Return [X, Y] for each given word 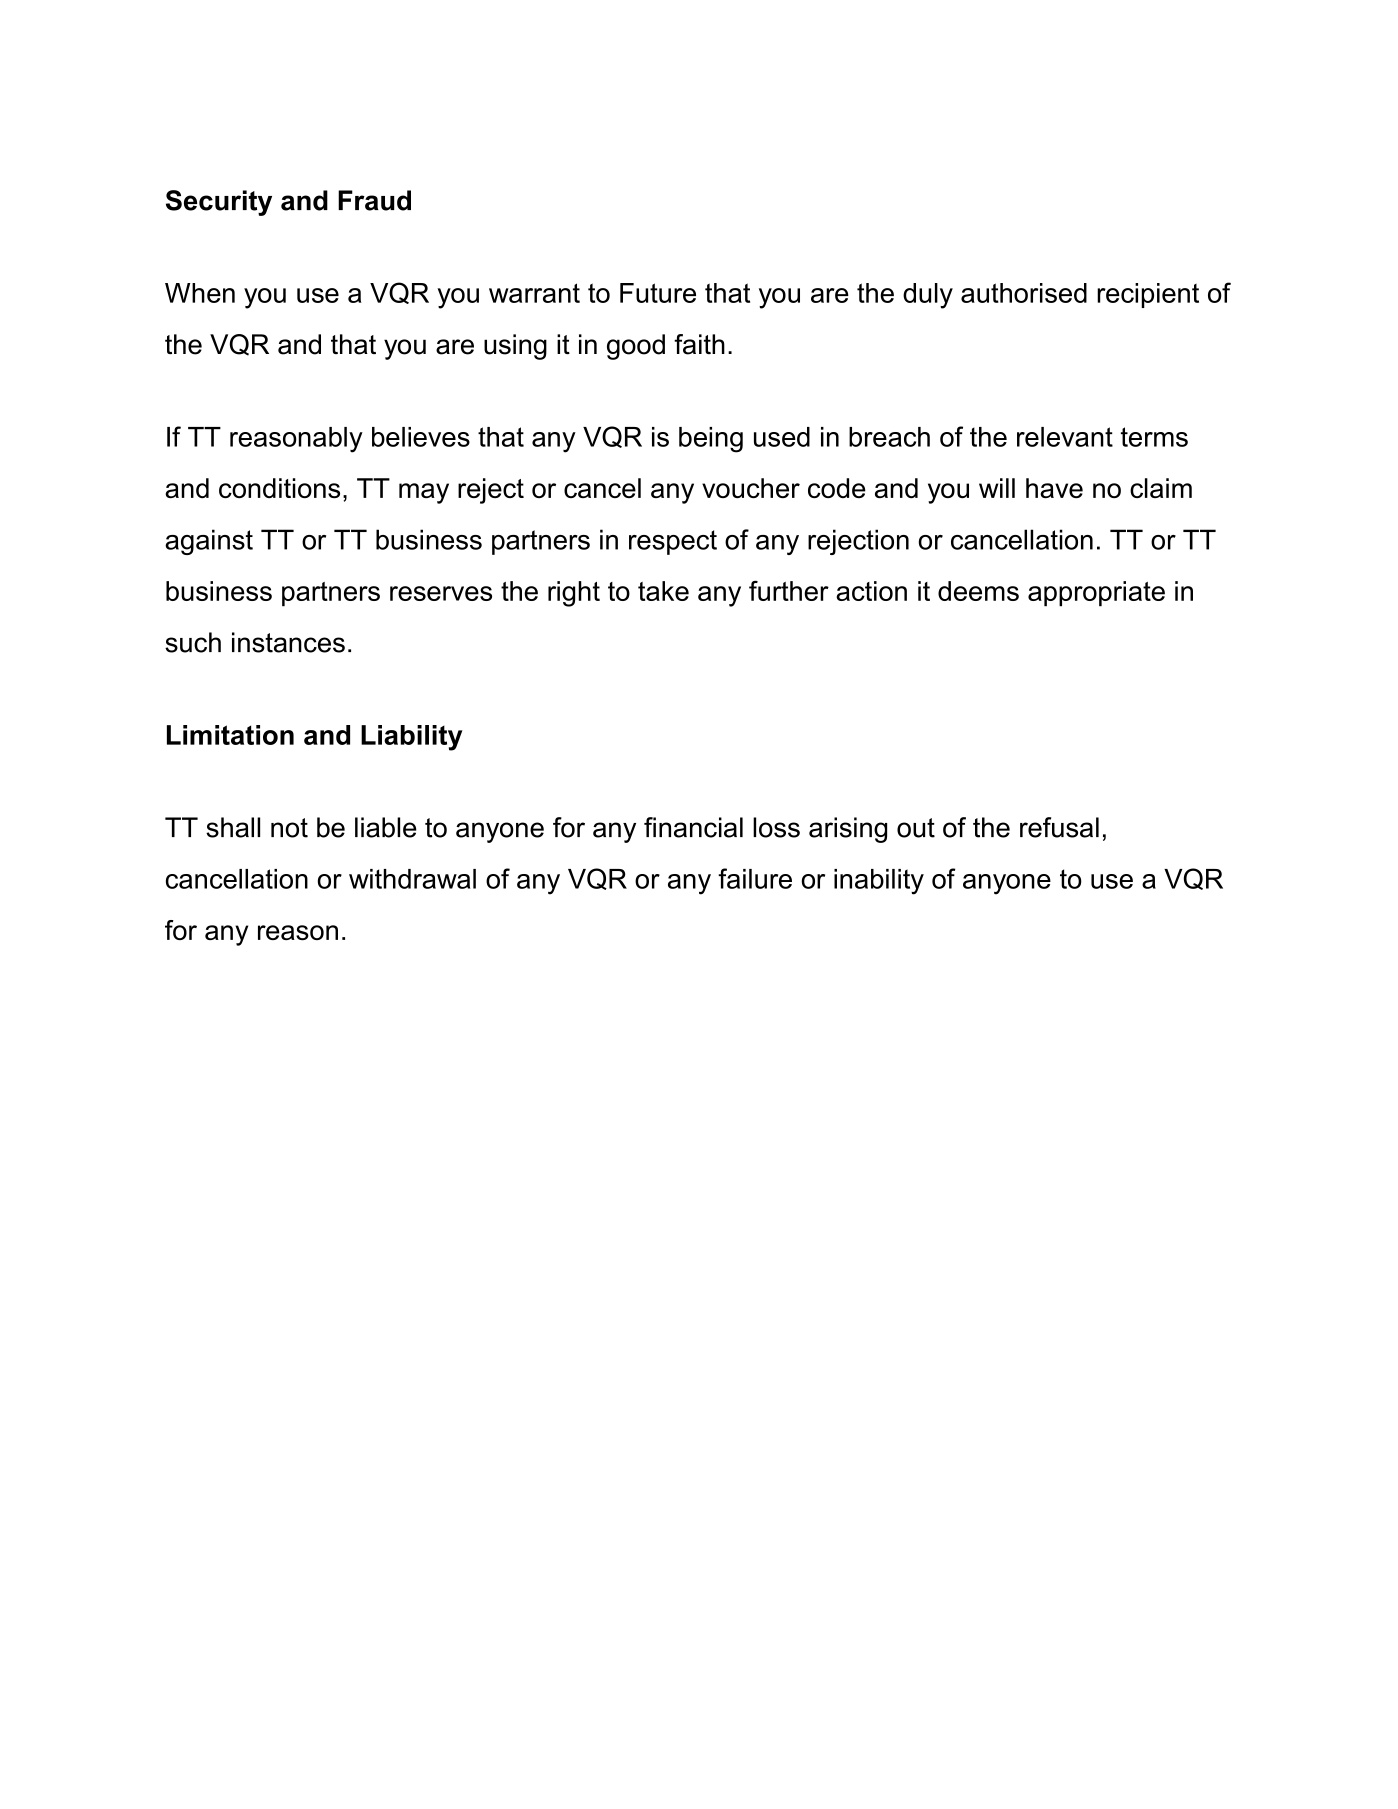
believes [421, 437]
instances [288, 642]
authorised [1024, 293]
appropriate [1096, 594]
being [711, 440]
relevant [1065, 437]
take [663, 591]
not [289, 828]
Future [658, 293]
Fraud [374, 200]
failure [755, 878]
